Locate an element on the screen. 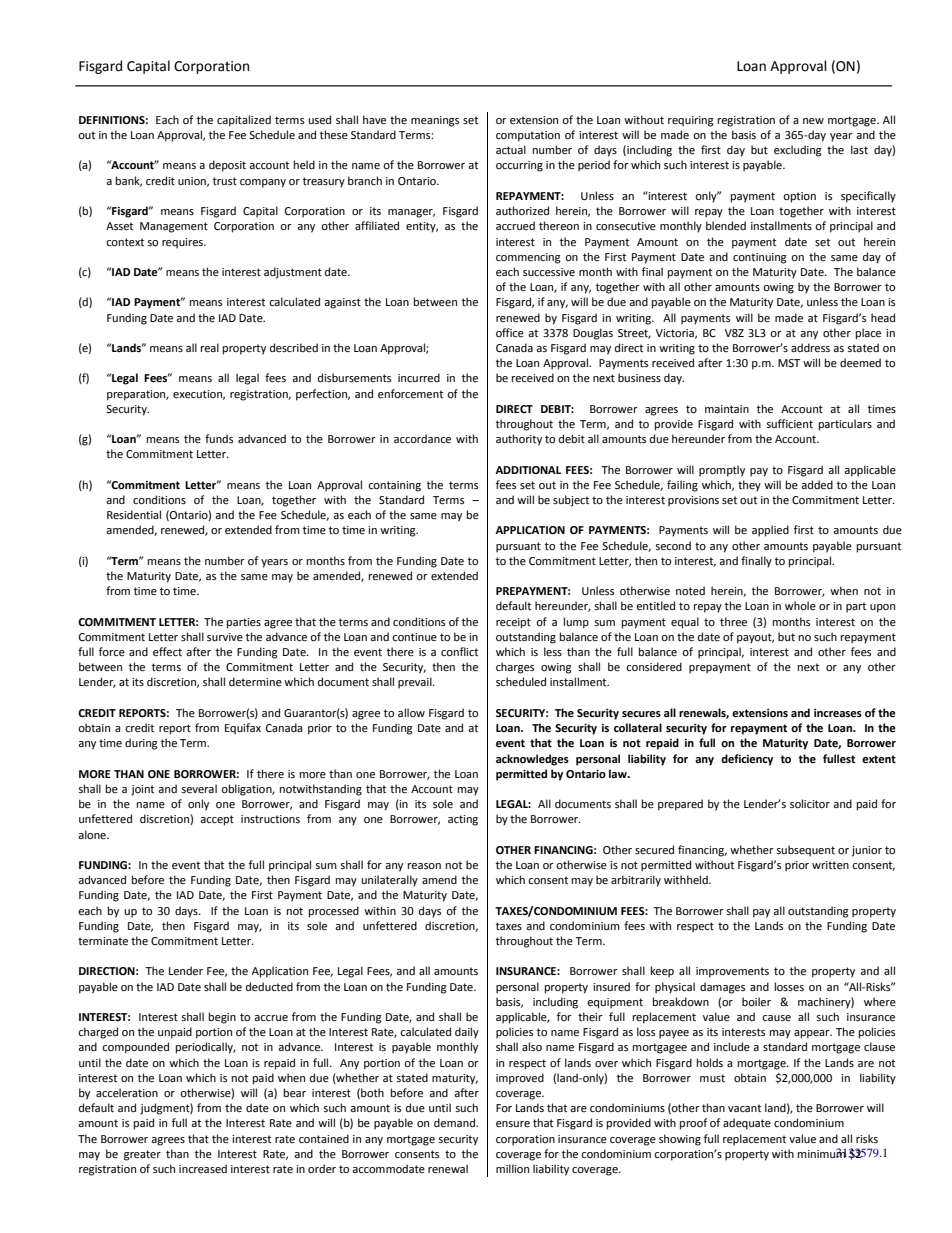  sufficient is located at coordinates (790, 424).
